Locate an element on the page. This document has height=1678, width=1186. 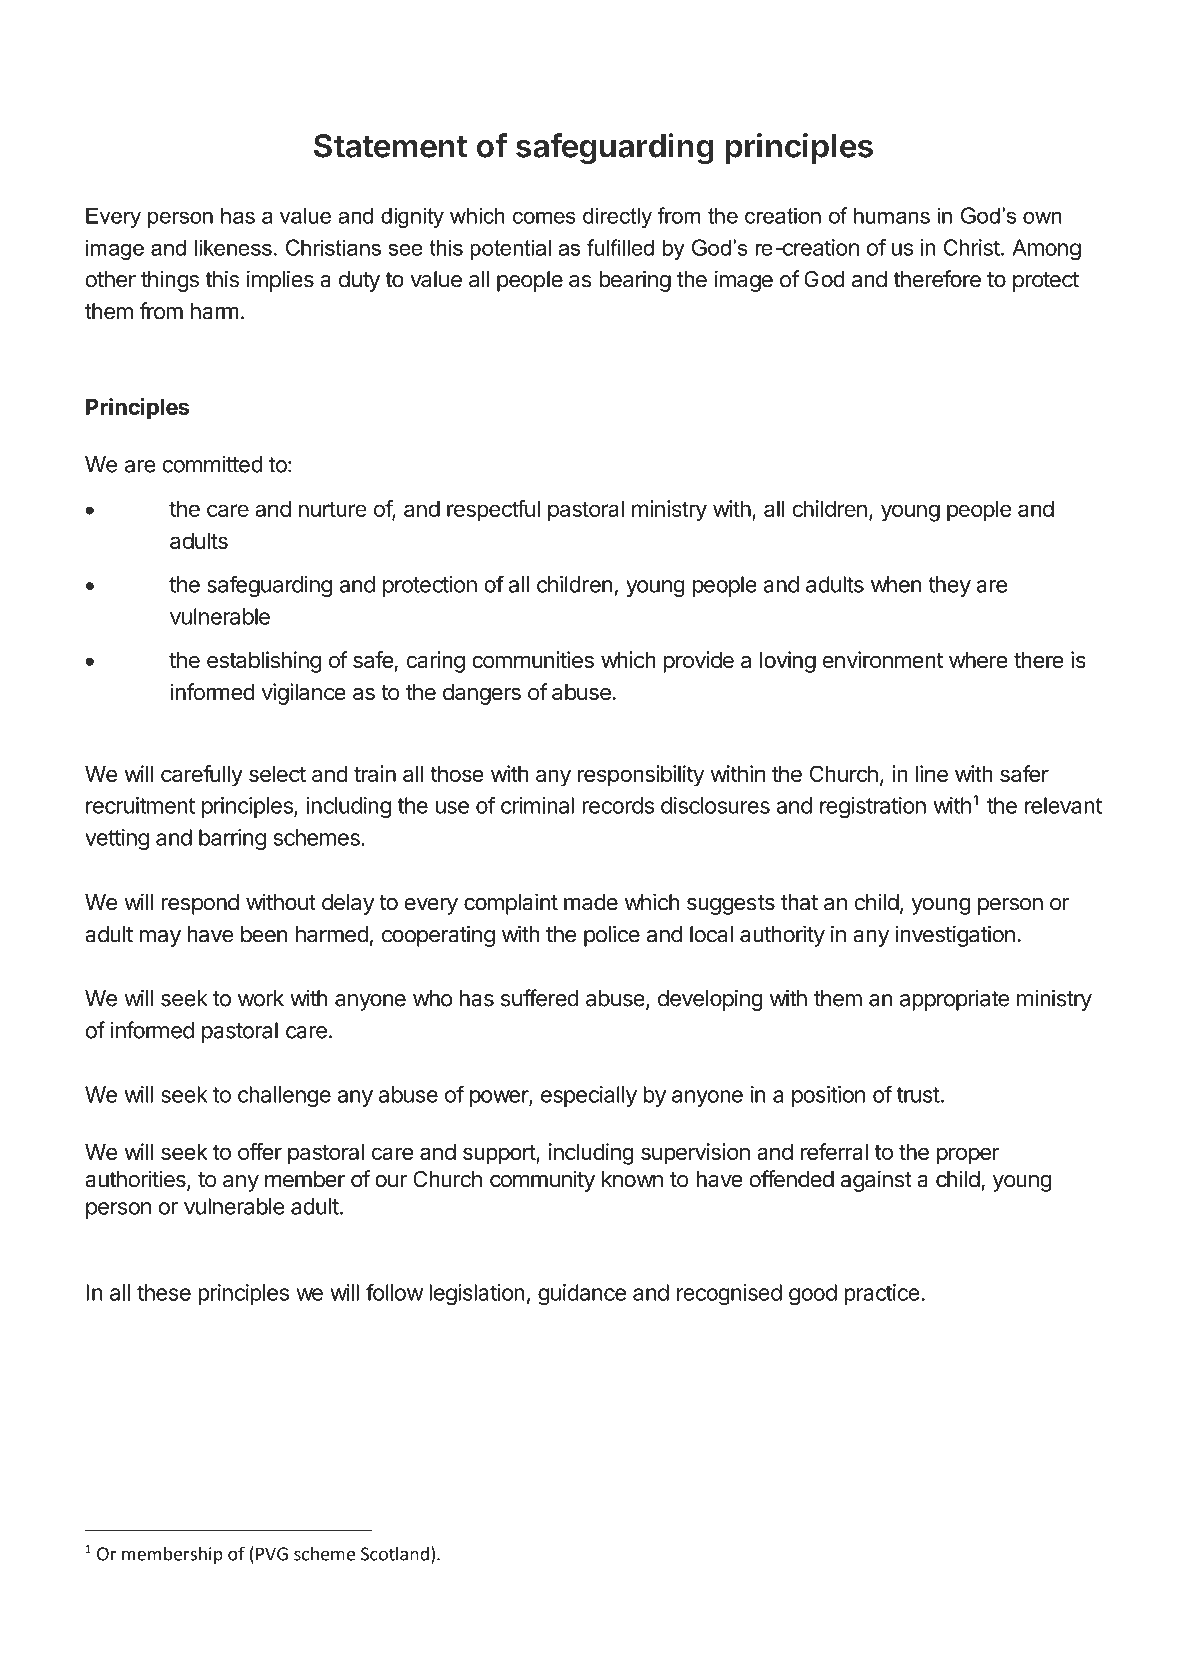
directly is located at coordinates (617, 217).
